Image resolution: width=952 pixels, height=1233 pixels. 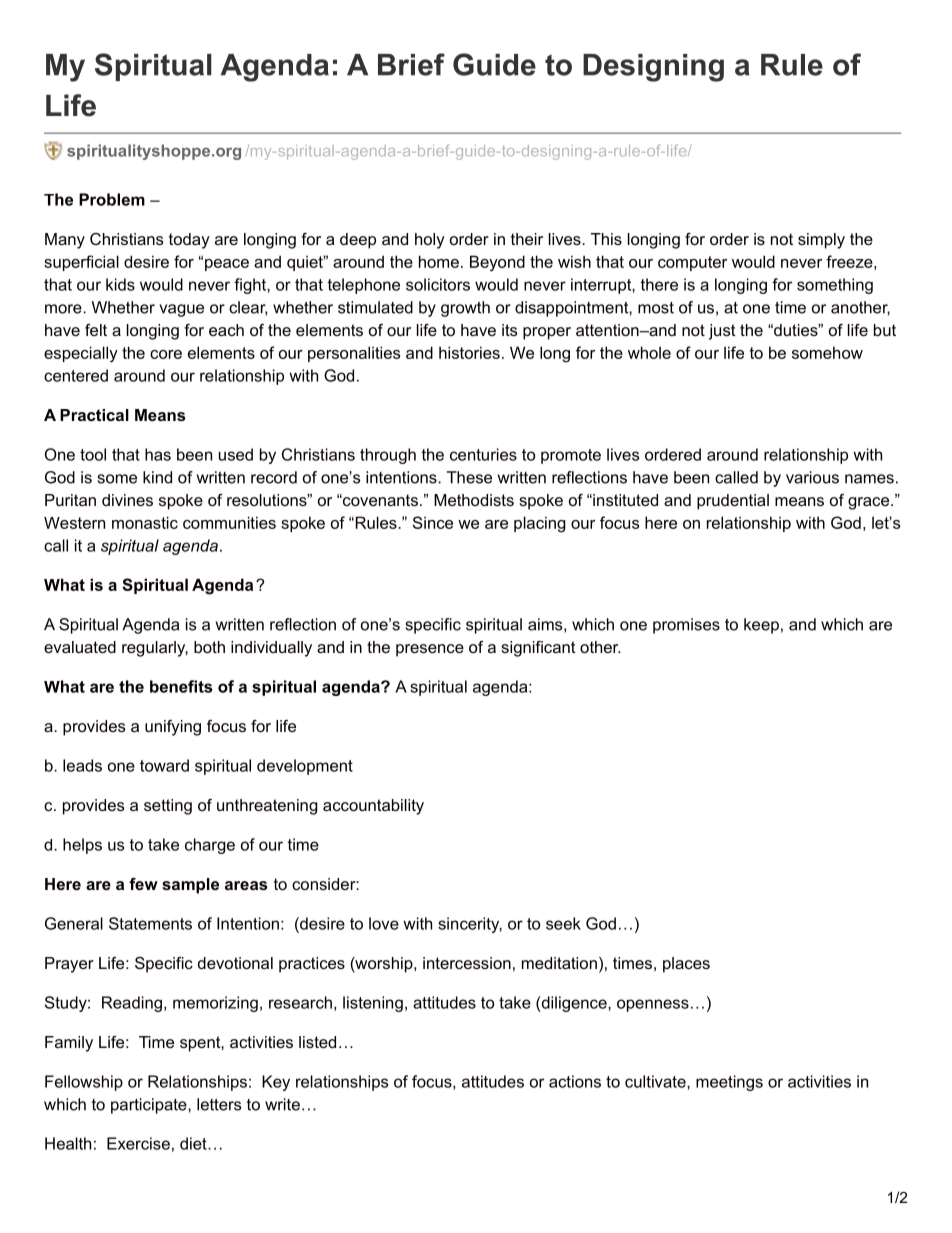 I want to click on centuries, so click(x=483, y=454).
